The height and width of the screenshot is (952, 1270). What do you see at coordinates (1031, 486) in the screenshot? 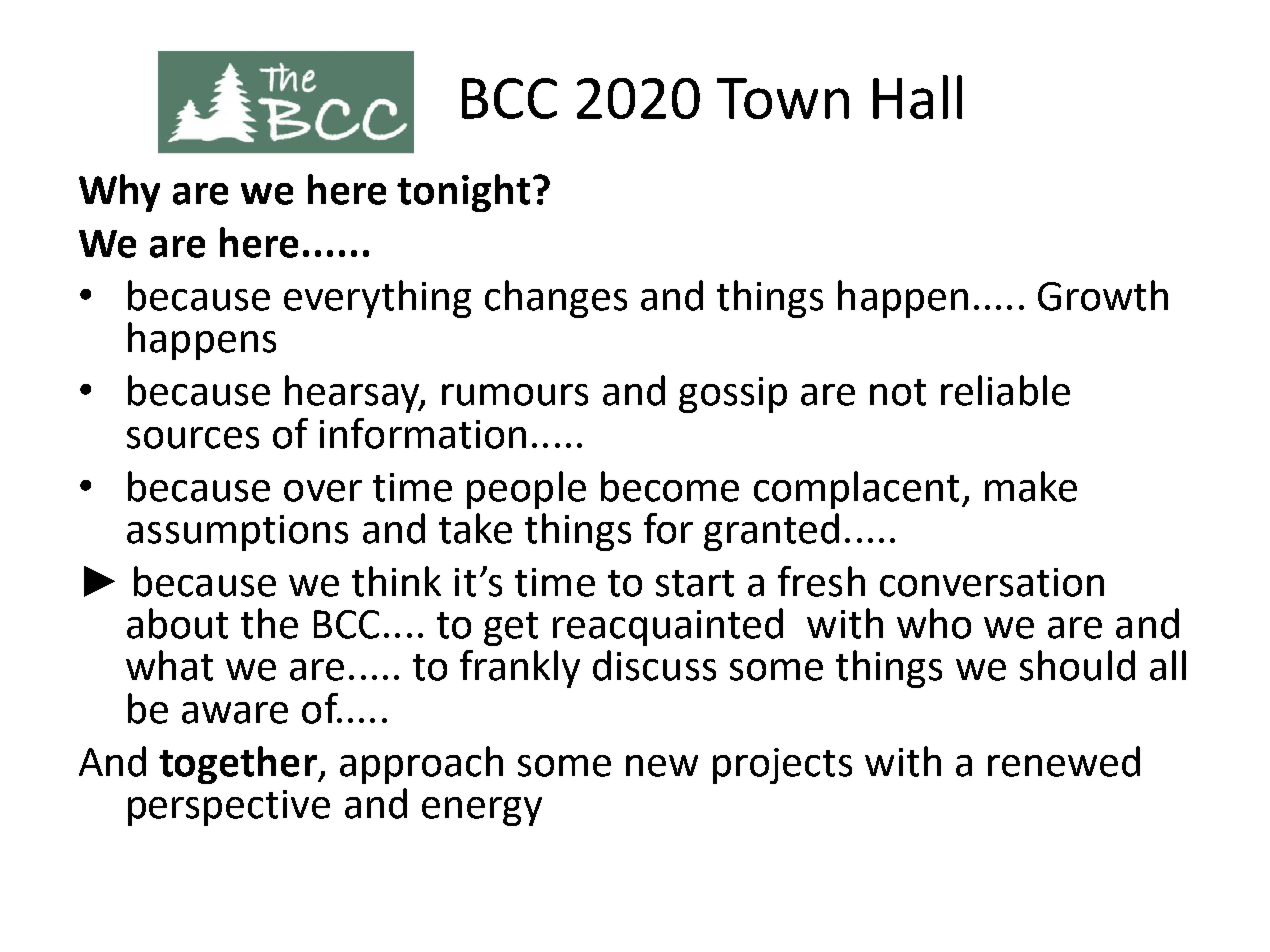
I see `make` at bounding box center [1031, 486].
